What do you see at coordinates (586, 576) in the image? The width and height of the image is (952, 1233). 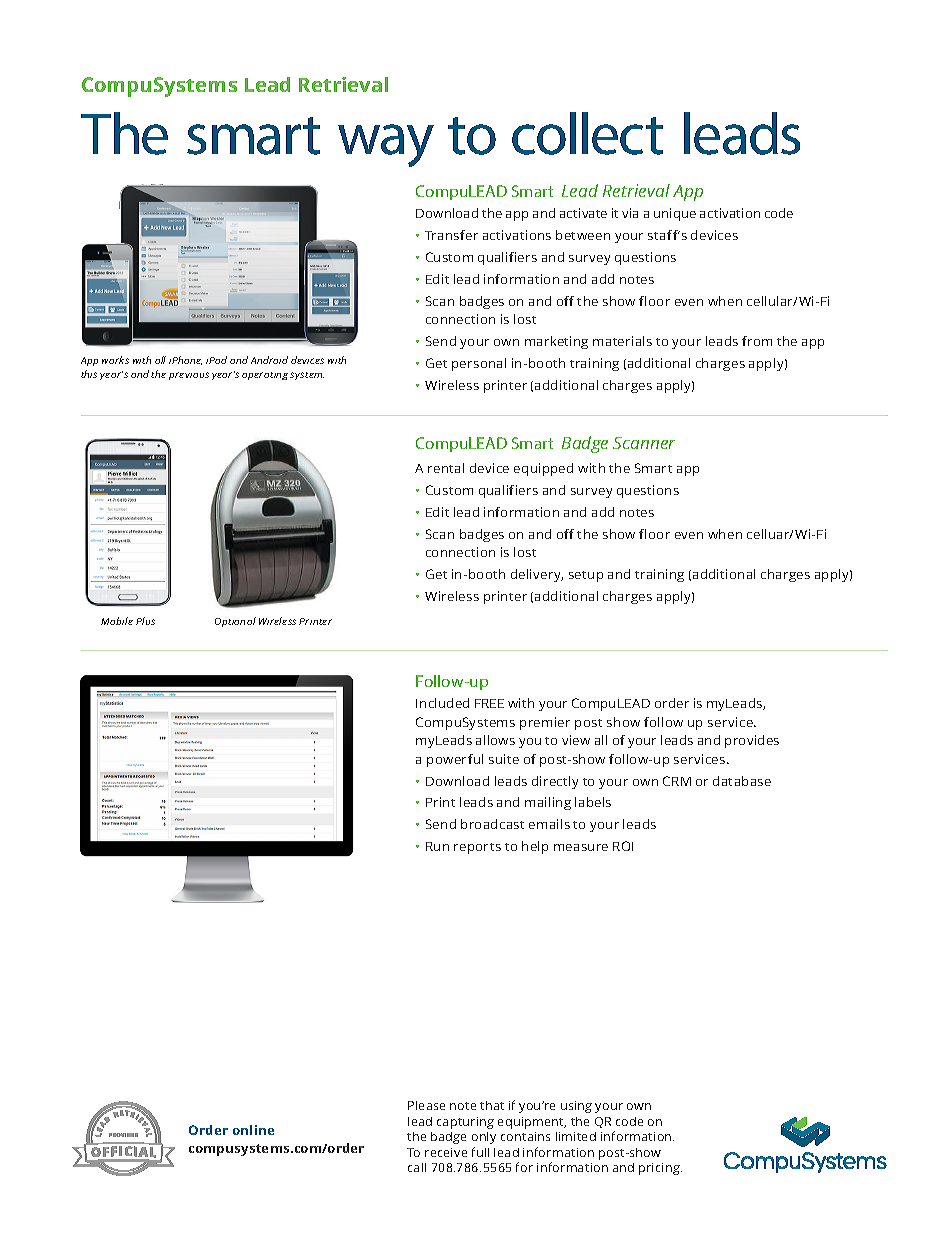 I see `setup` at bounding box center [586, 576].
